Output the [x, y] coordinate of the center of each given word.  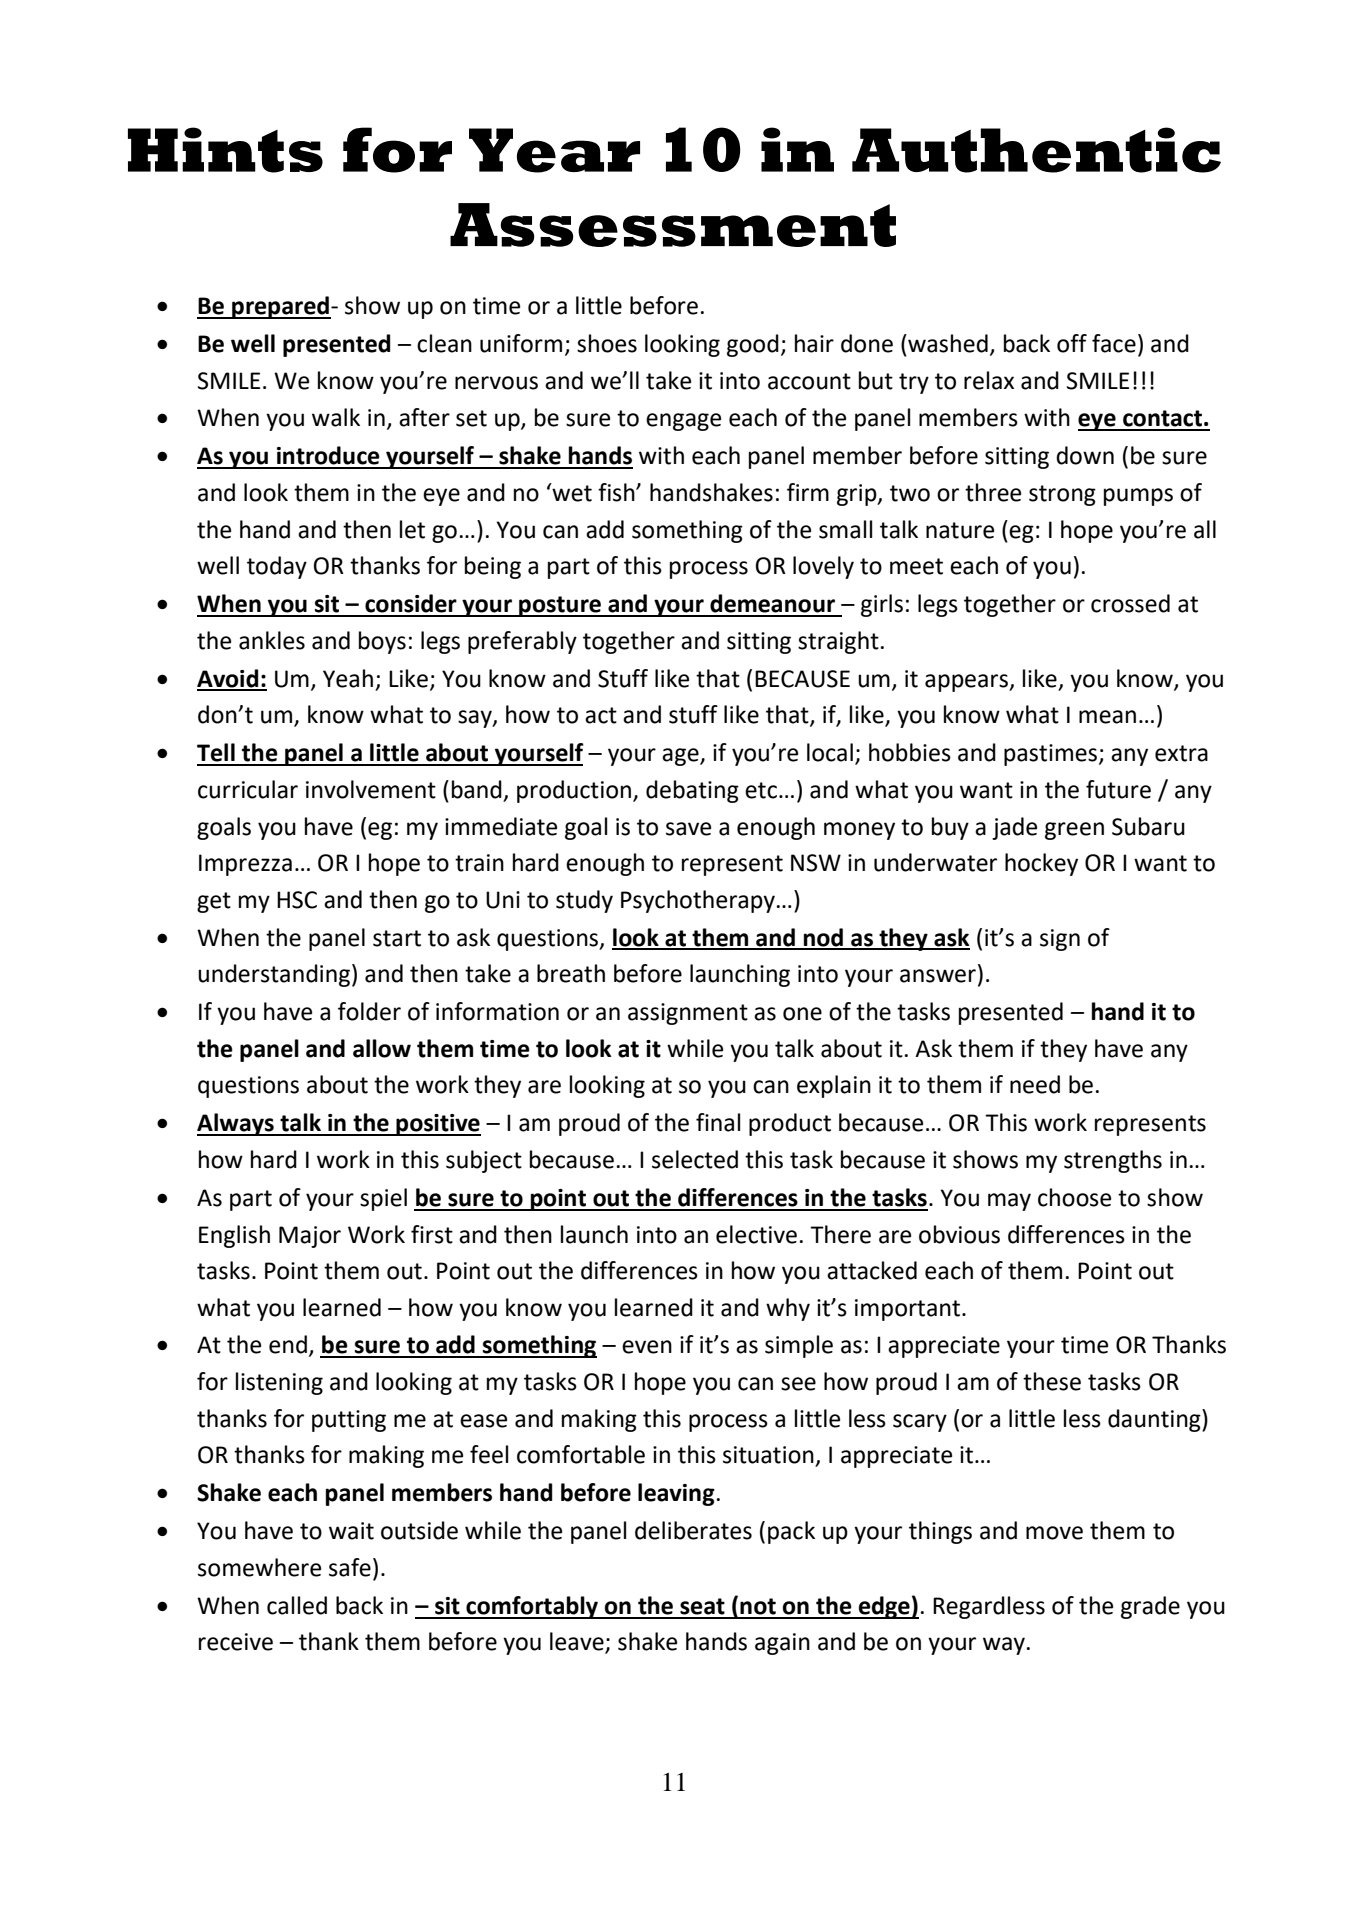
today [277, 567]
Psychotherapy [698, 901]
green [1074, 831]
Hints [225, 150]
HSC [297, 900]
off [1072, 343]
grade [1150, 1607]
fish [617, 492]
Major [310, 1237]
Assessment [673, 225]
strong [1062, 495]
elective [756, 1234]
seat [702, 1606]
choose [1074, 1197]
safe [350, 1567]
